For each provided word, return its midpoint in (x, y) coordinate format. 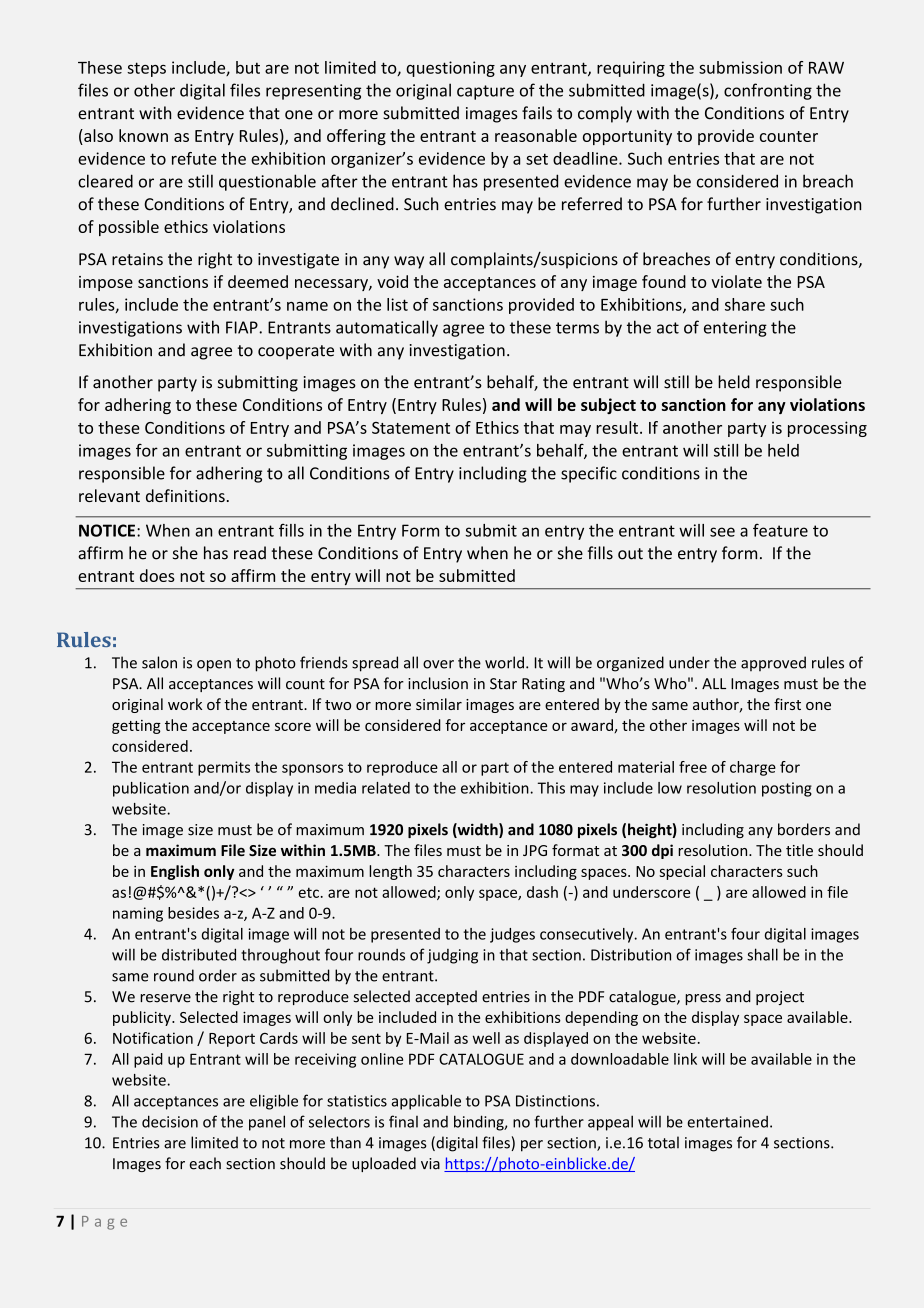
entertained (727, 1122)
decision (170, 1121)
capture (485, 92)
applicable (426, 1102)
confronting (768, 91)
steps (146, 69)
